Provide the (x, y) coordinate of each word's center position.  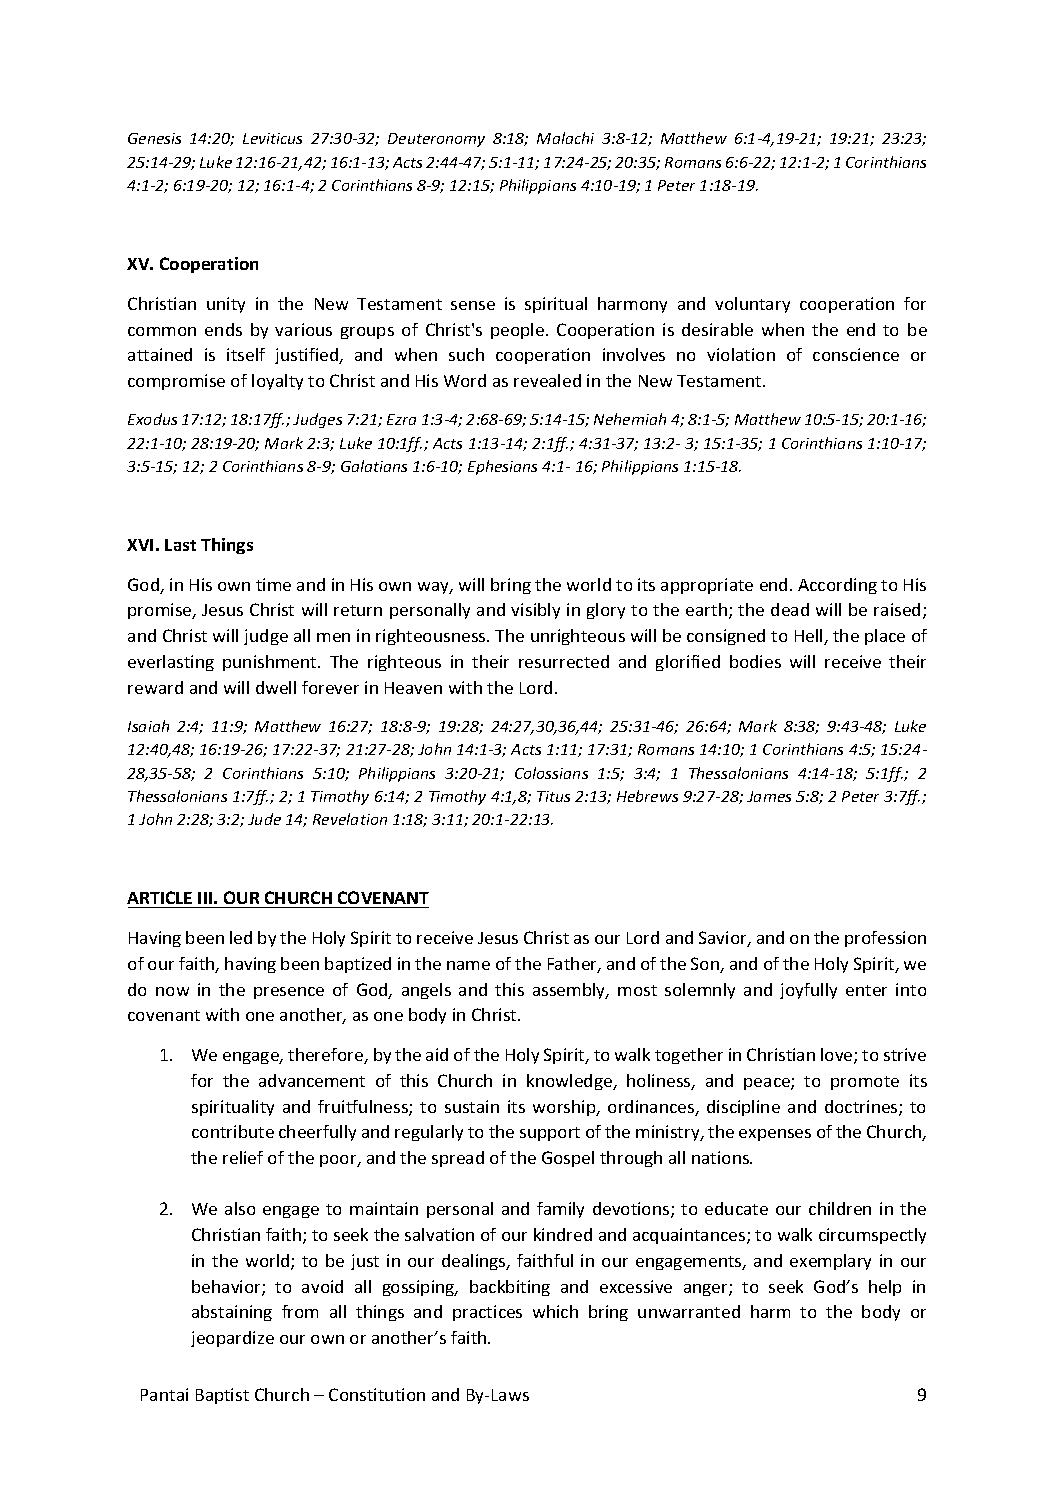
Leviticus (272, 138)
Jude (264, 819)
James (769, 796)
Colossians (551, 773)
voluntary (752, 305)
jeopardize (232, 1339)
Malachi (565, 138)
